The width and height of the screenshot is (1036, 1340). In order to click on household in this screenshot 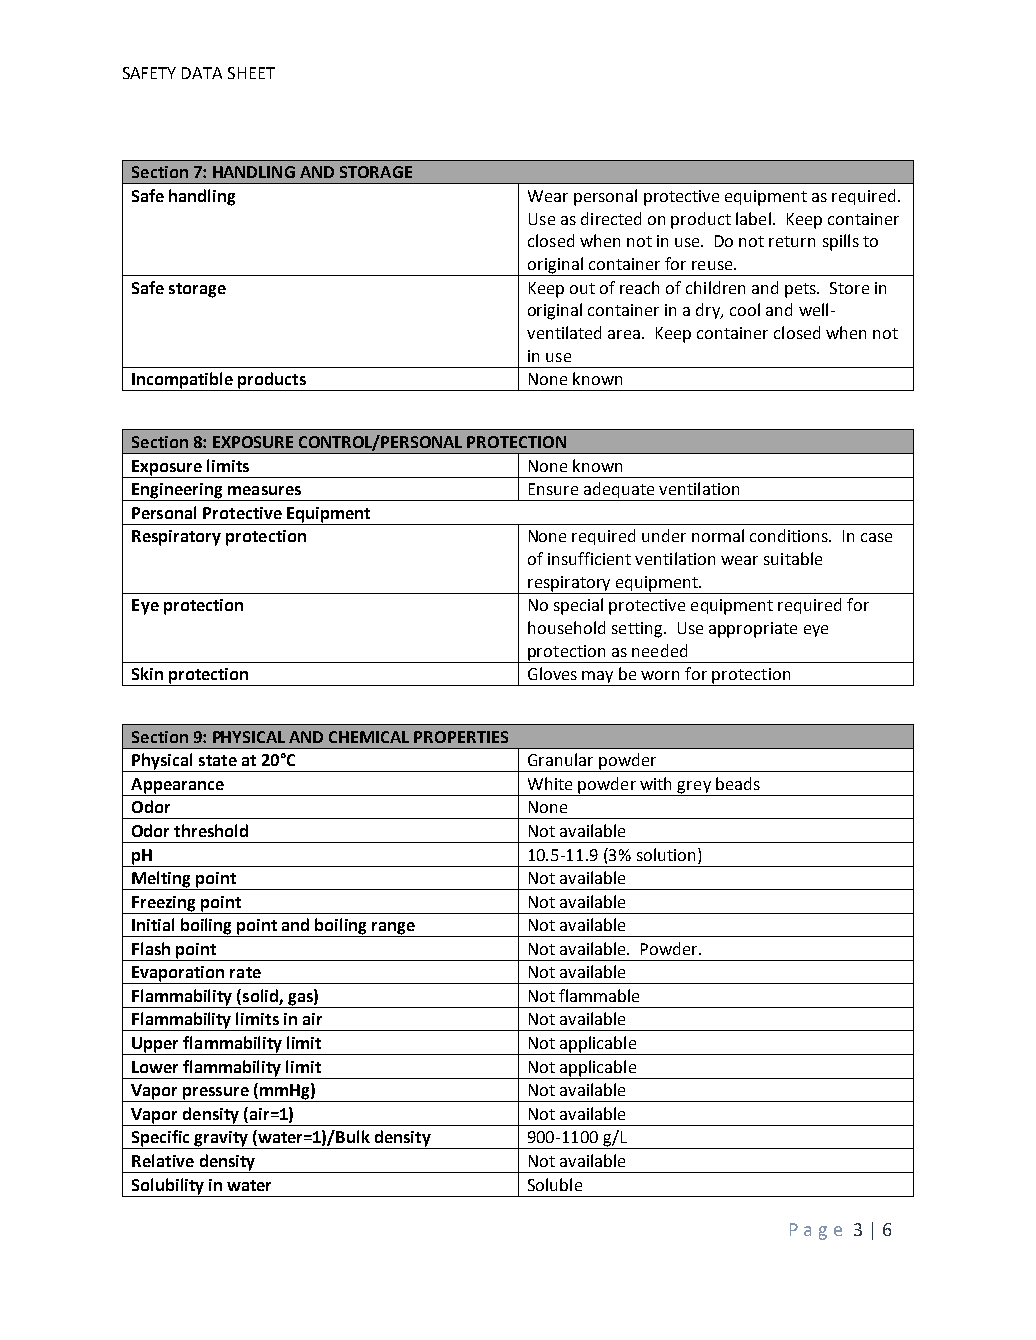, I will do `click(566, 627)`.
